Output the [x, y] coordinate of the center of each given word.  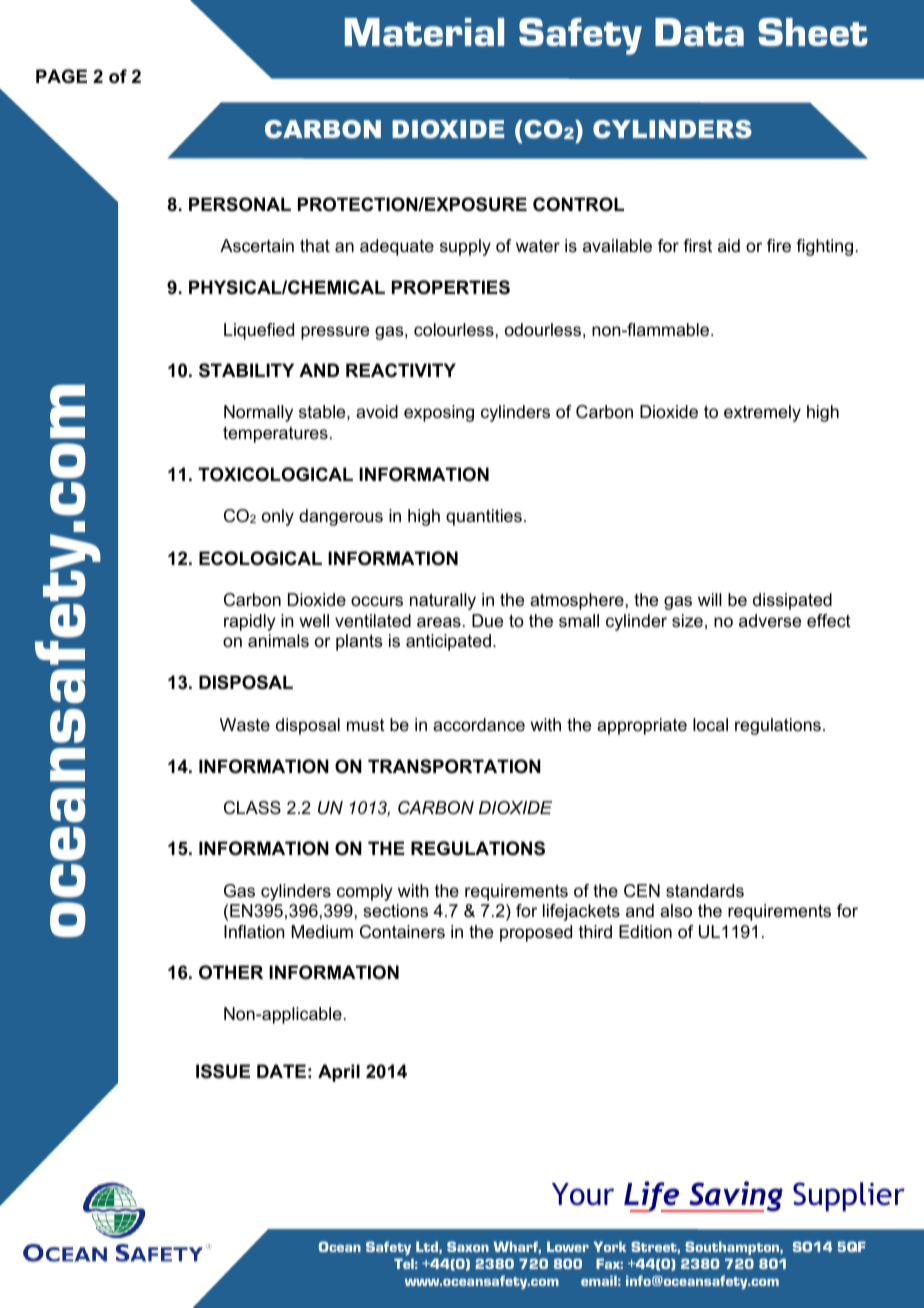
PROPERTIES [451, 287]
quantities [484, 517]
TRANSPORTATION [454, 766]
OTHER [231, 972]
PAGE [61, 76]
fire [779, 245]
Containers [402, 932]
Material [424, 32]
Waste [245, 725]
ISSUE [223, 1071]
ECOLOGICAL [260, 558]
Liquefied [259, 331]
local [710, 724]
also [676, 911]
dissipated [792, 601]
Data [699, 32]
